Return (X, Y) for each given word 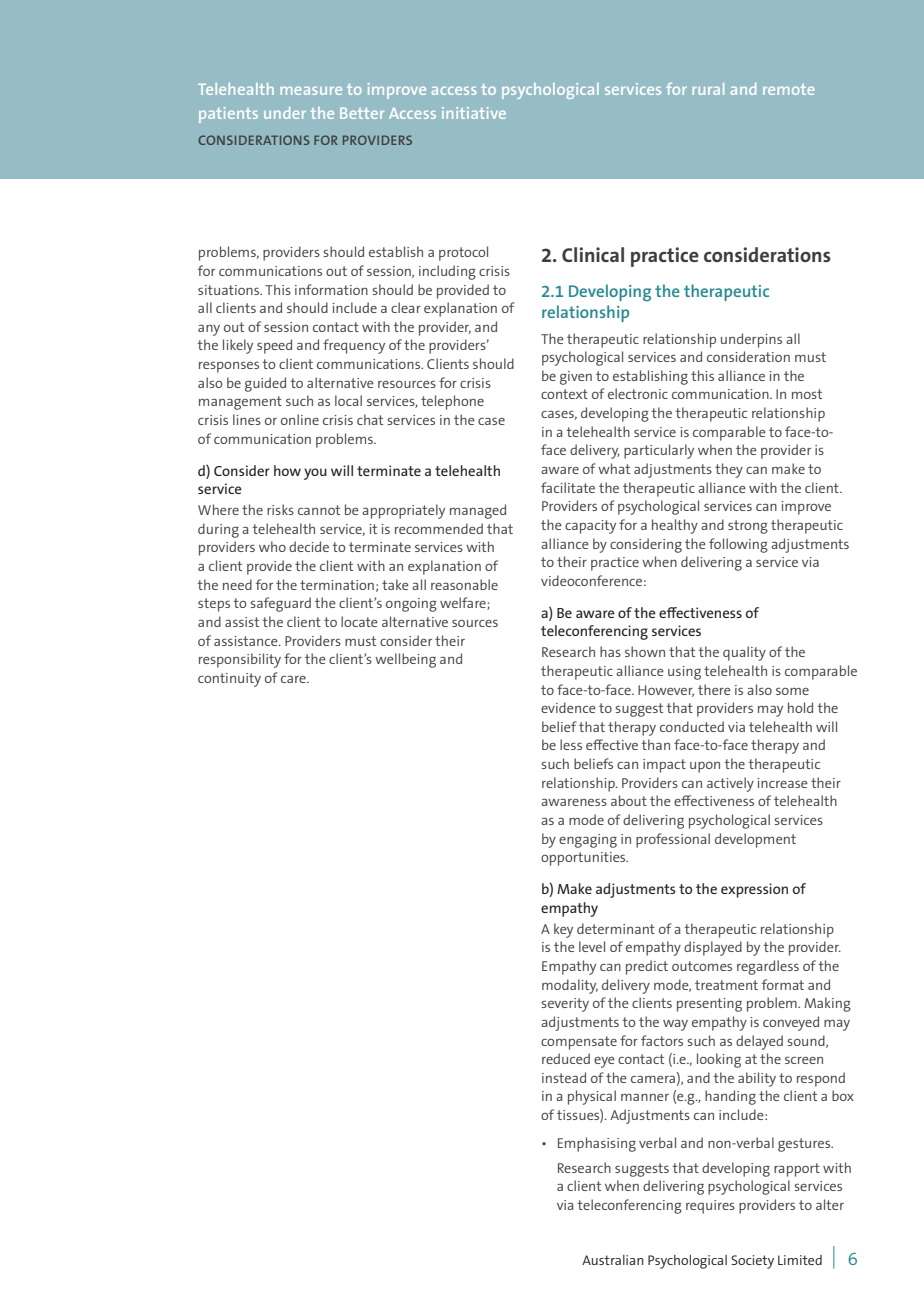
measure (311, 90)
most (807, 394)
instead (564, 1077)
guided (265, 384)
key (563, 930)
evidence (568, 707)
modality (570, 986)
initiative (474, 113)
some (792, 691)
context (564, 394)
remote (788, 89)
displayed (713, 948)
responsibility (240, 660)
